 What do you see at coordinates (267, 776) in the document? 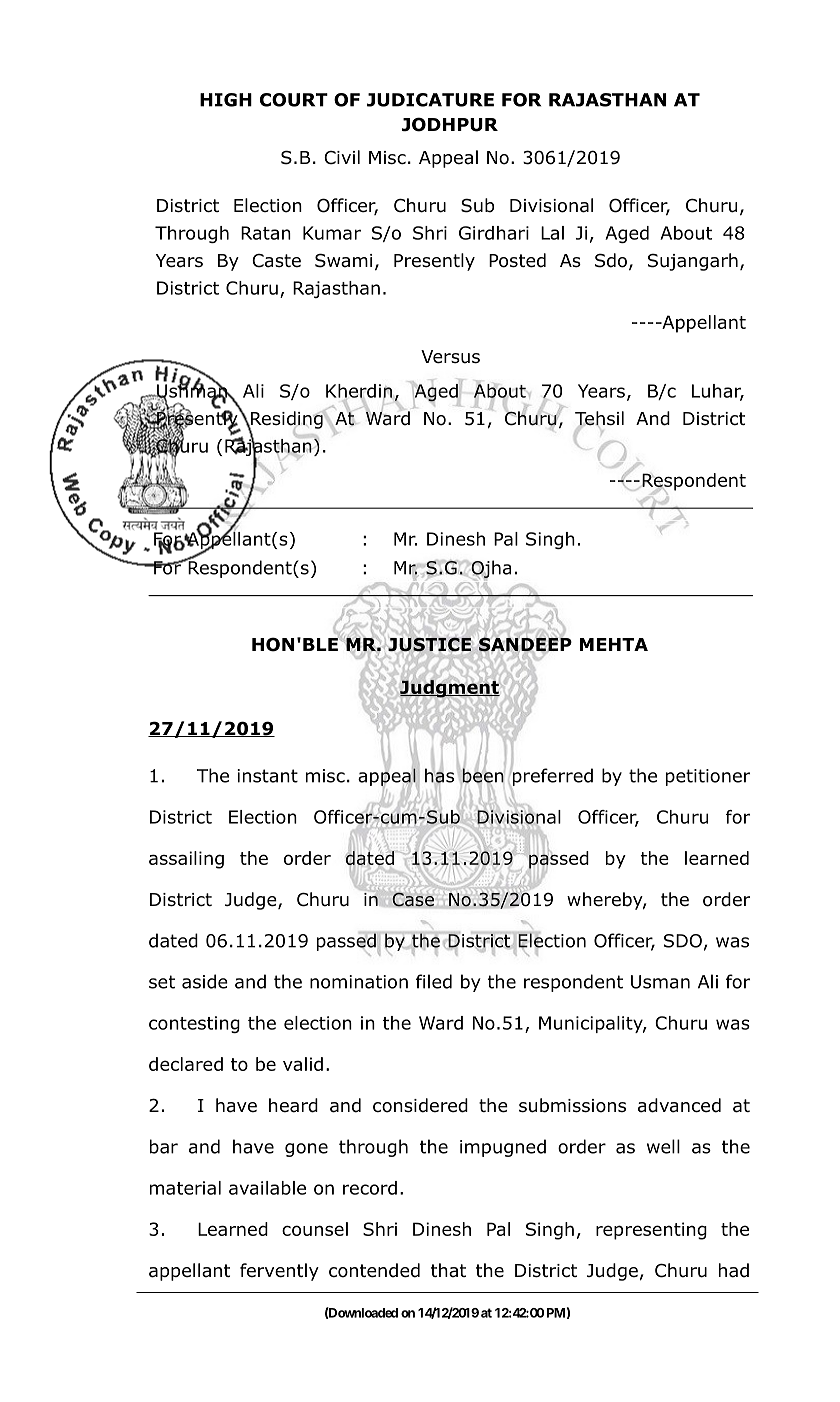
I see `instant` at bounding box center [267, 776].
